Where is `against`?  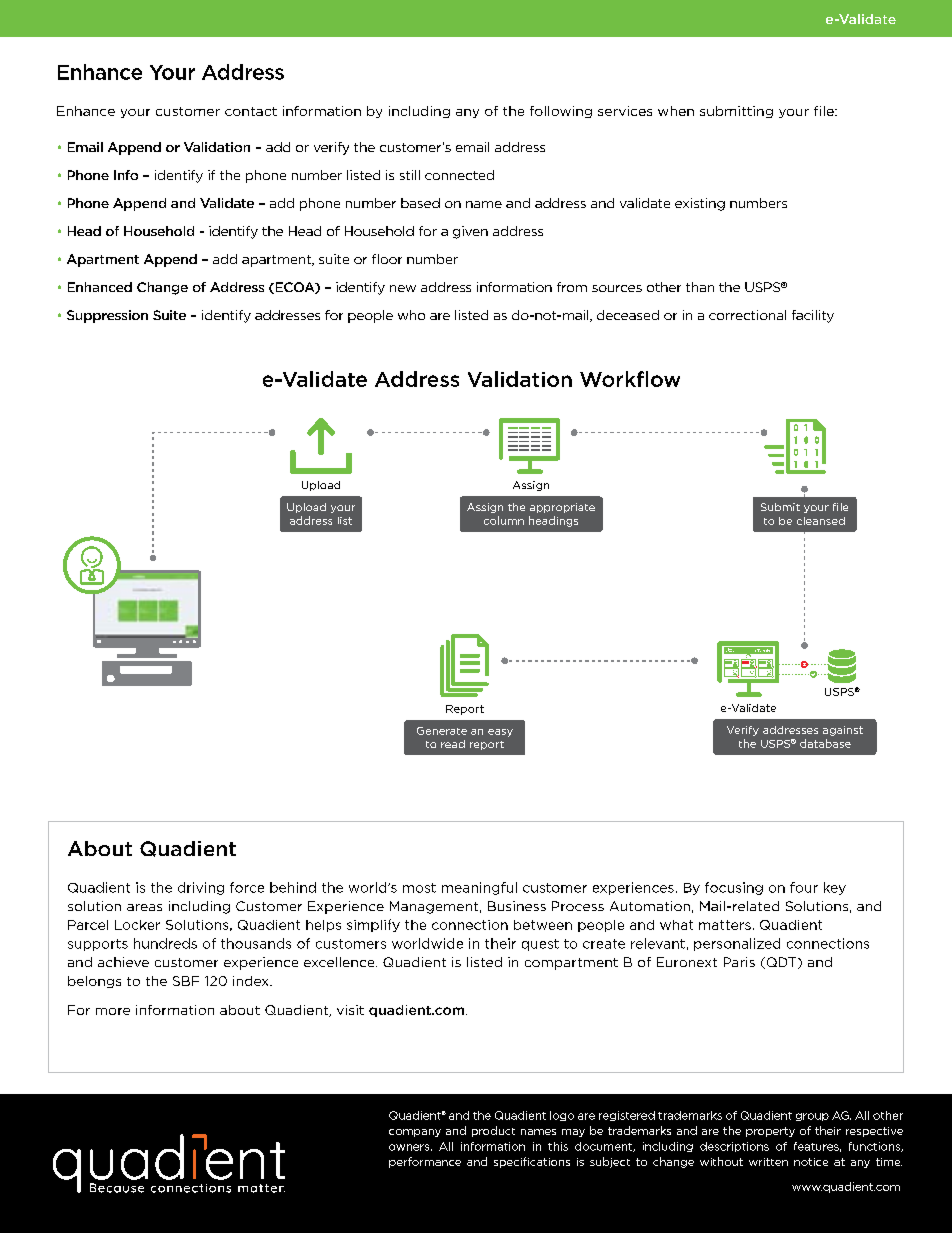 against is located at coordinates (843, 731).
